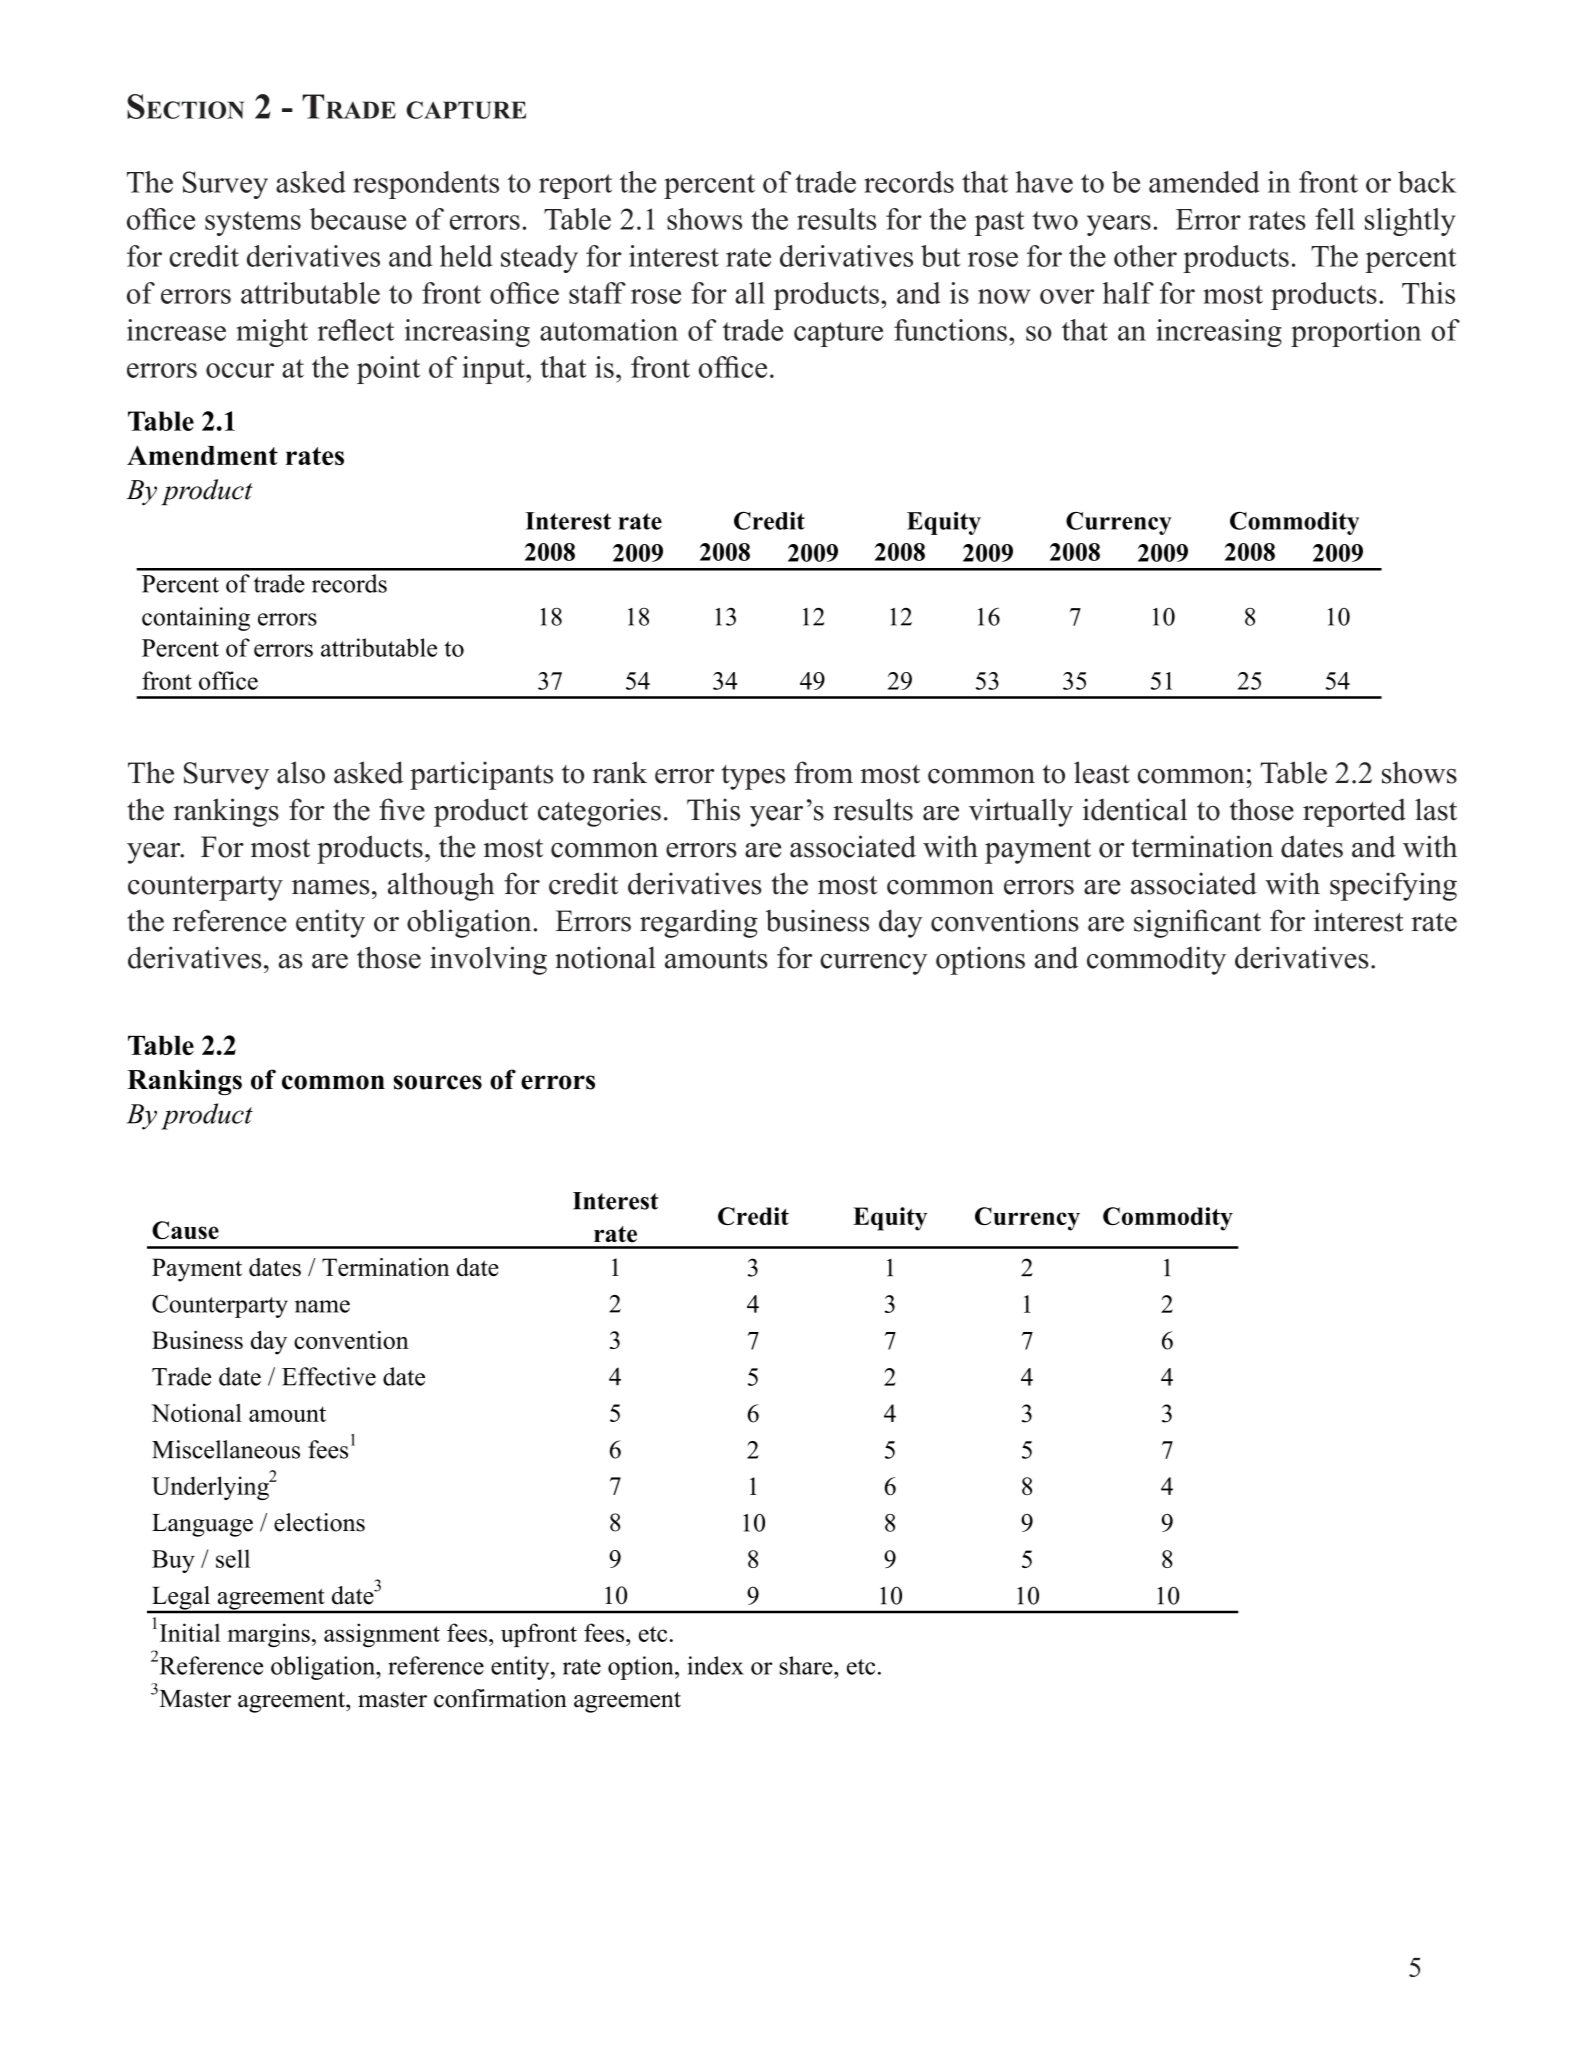 The image size is (1588, 2056). Describe the element at coordinates (999, 223) in the screenshot. I see `past` at that location.
